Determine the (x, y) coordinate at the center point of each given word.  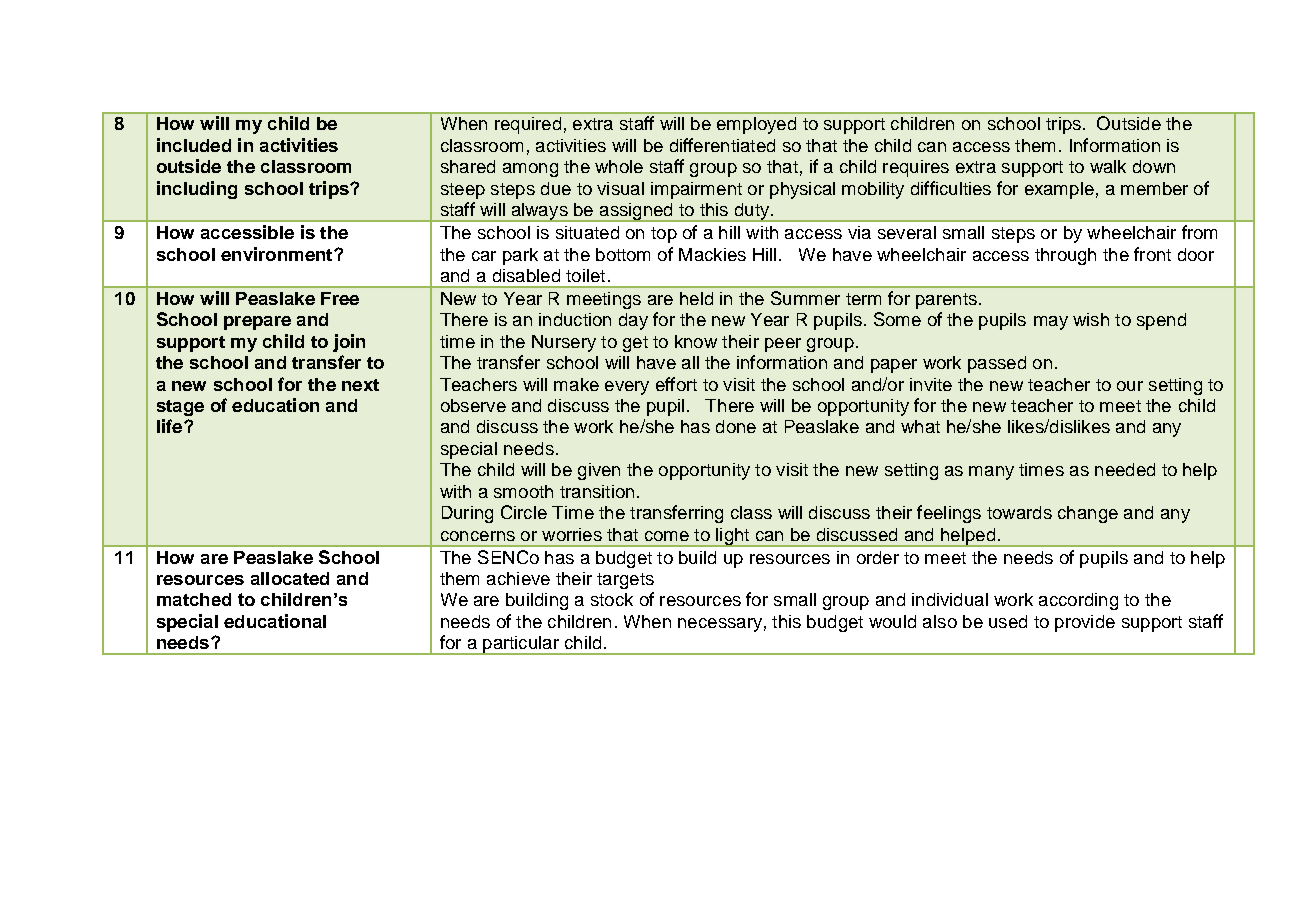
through (1065, 256)
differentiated (722, 145)
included (194, 145)
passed (997, 364)
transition (597, 491)
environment (278, 254)
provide (1085, 623)
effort (676, 384)
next (360, 385)
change (1088, 514)
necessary (720, 625)
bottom (623, 254)
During (467, 514)
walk (1108, 166)
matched (194, 599)
